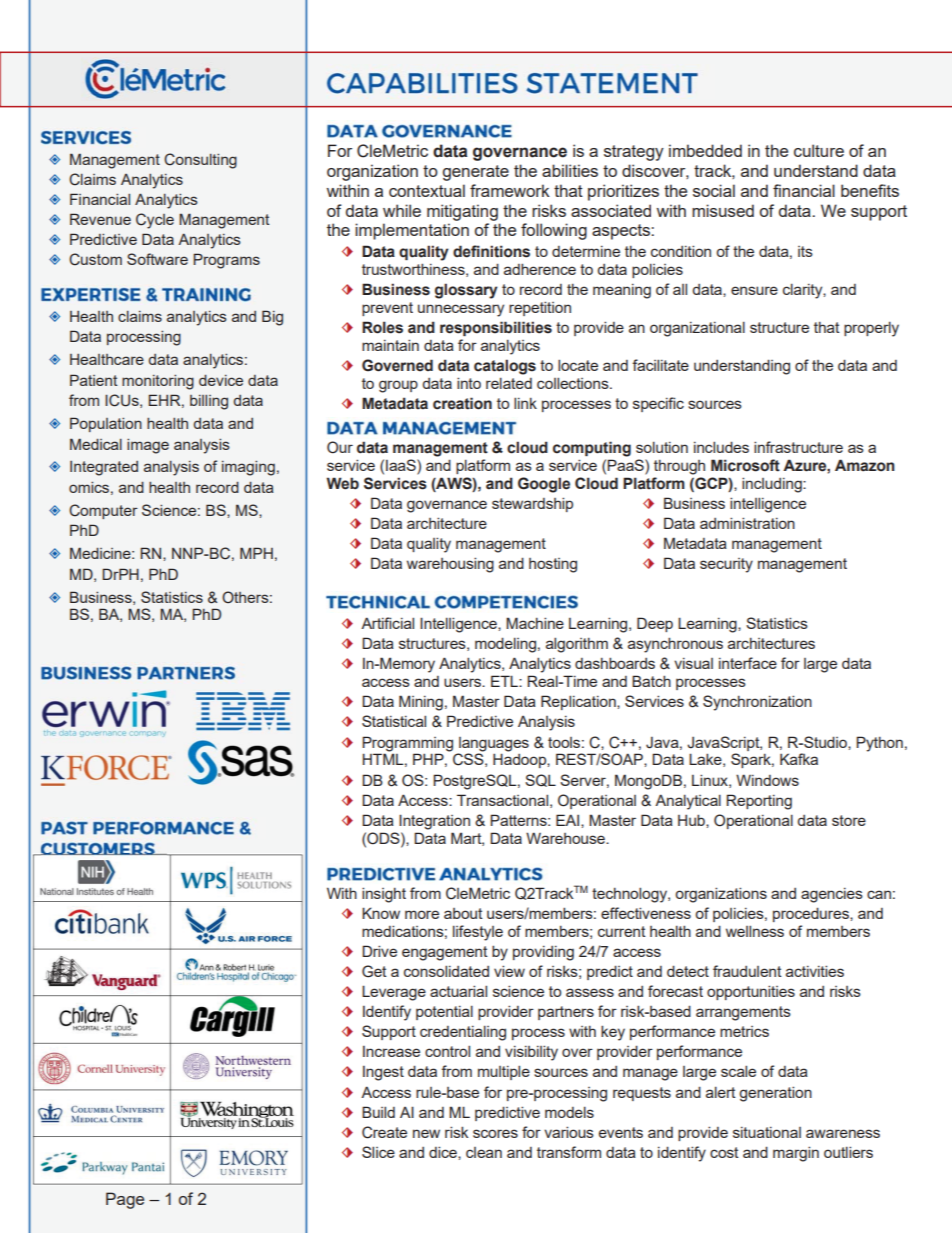 This document has width=952, height=1233. Describe the element at coordinates (819, 150) in the document. I see `culture` at that location.
